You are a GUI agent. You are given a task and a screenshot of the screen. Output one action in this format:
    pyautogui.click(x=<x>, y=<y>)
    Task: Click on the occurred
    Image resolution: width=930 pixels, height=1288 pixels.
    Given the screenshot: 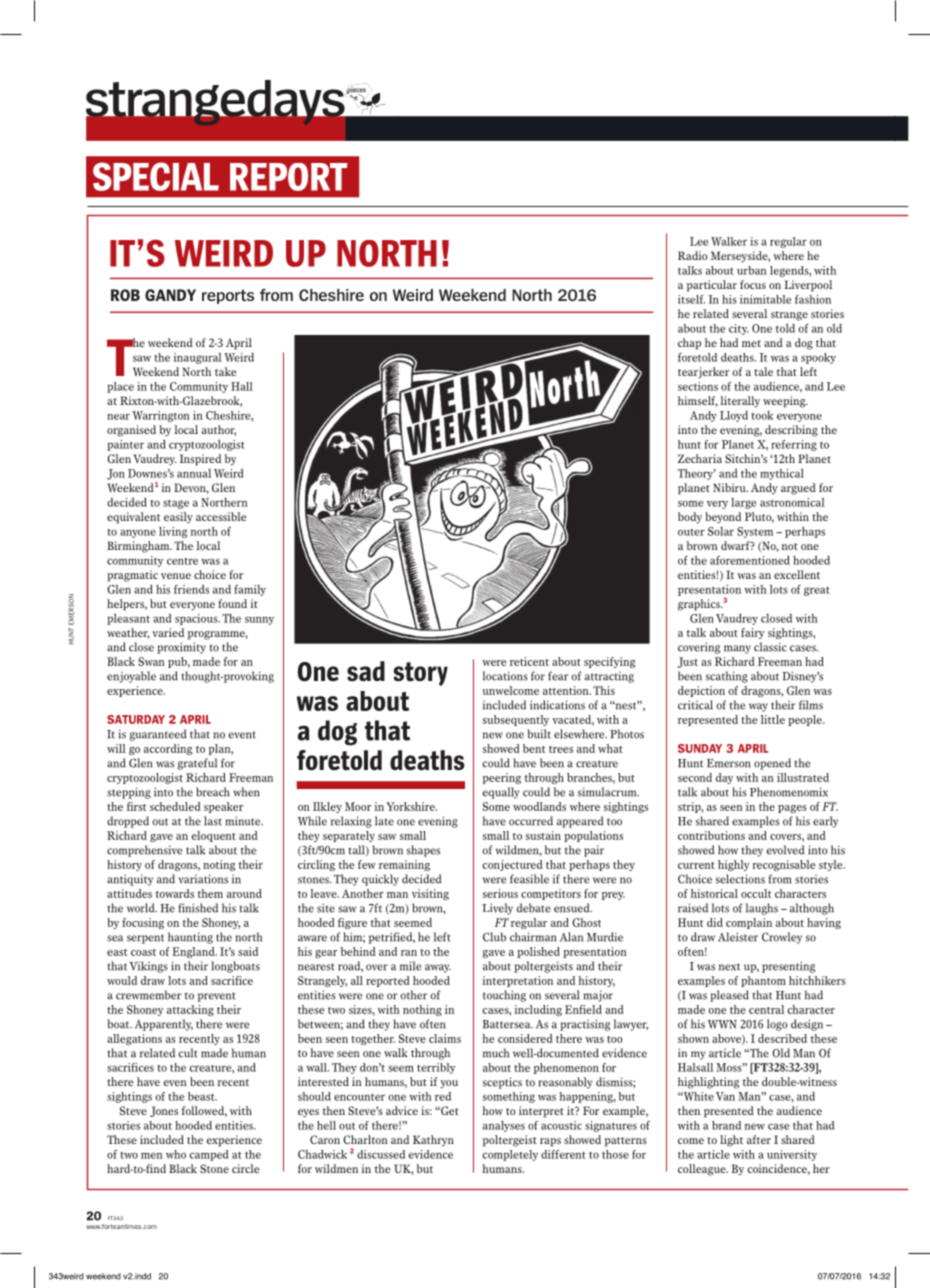 What is the action you would take?
    pyautogui.click(x=531, y=821)
